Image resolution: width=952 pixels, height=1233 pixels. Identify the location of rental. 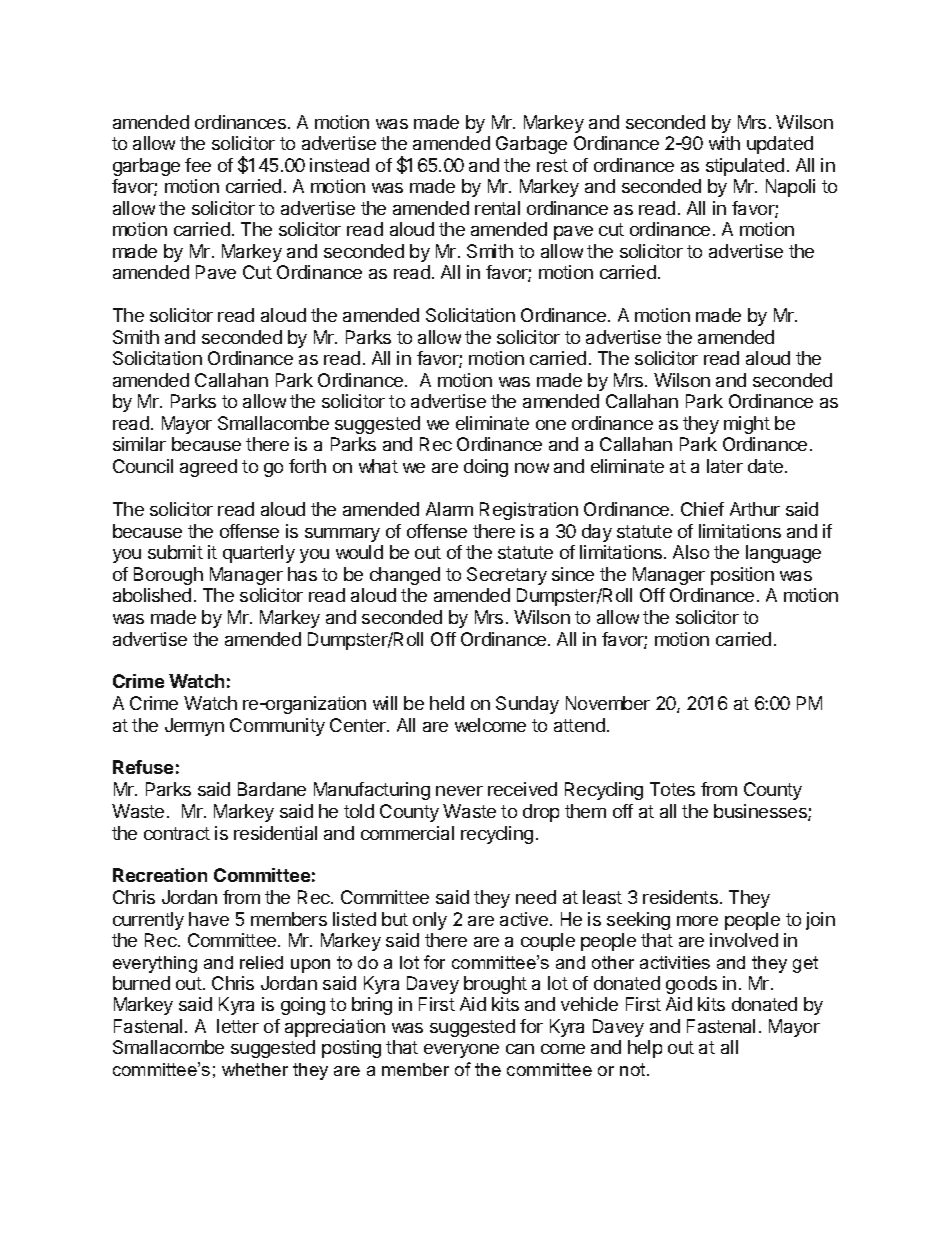
(497, 208).
